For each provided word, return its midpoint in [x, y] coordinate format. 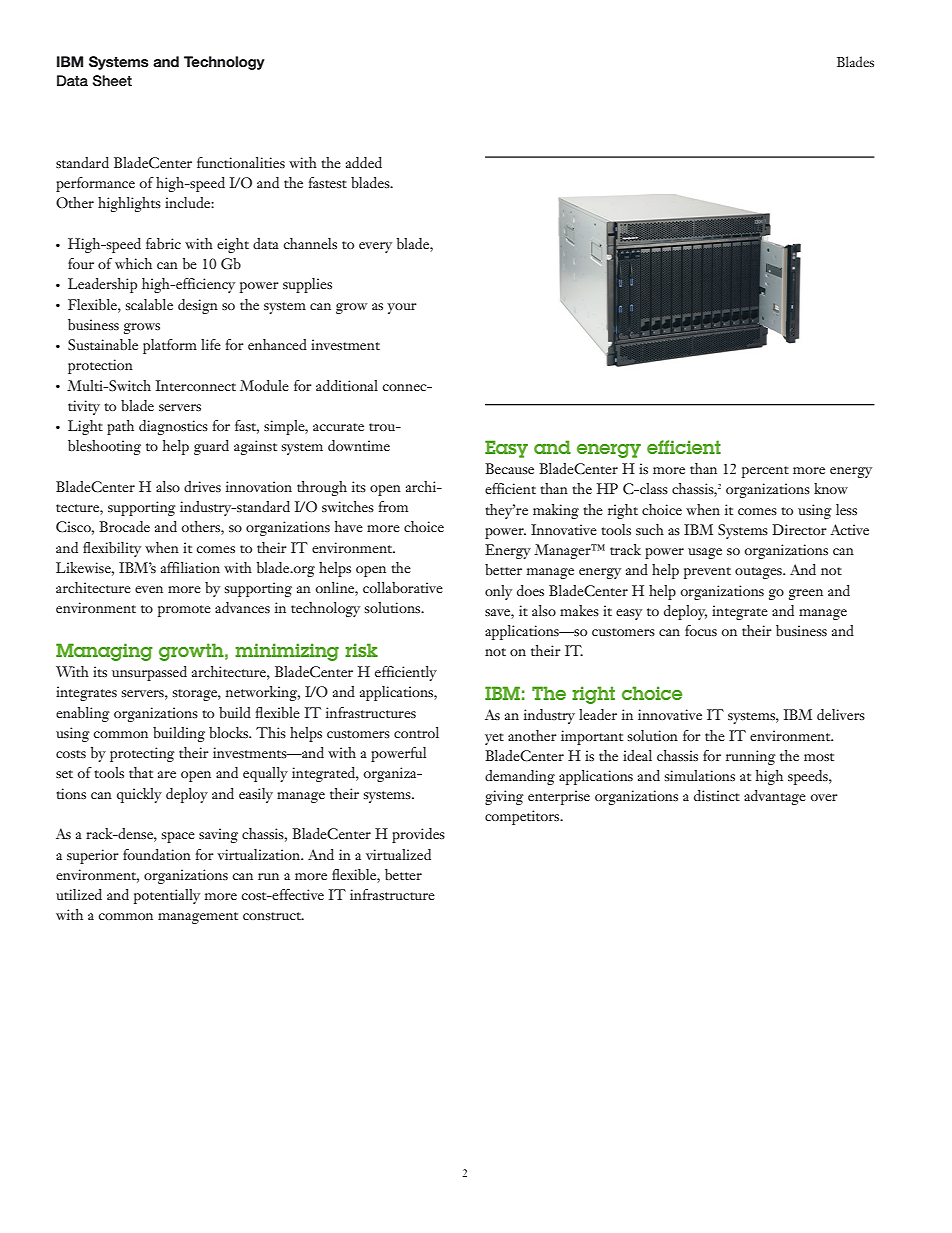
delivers [841, 714]
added [364, 162]
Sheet [112, 81]
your [402, 308]
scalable [149, 304]
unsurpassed [149, 673]
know [831, 488]
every [375, 247]
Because [509, 468]
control [416, 732]
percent [765, 472]
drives [202, 486]
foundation [157, 854]
